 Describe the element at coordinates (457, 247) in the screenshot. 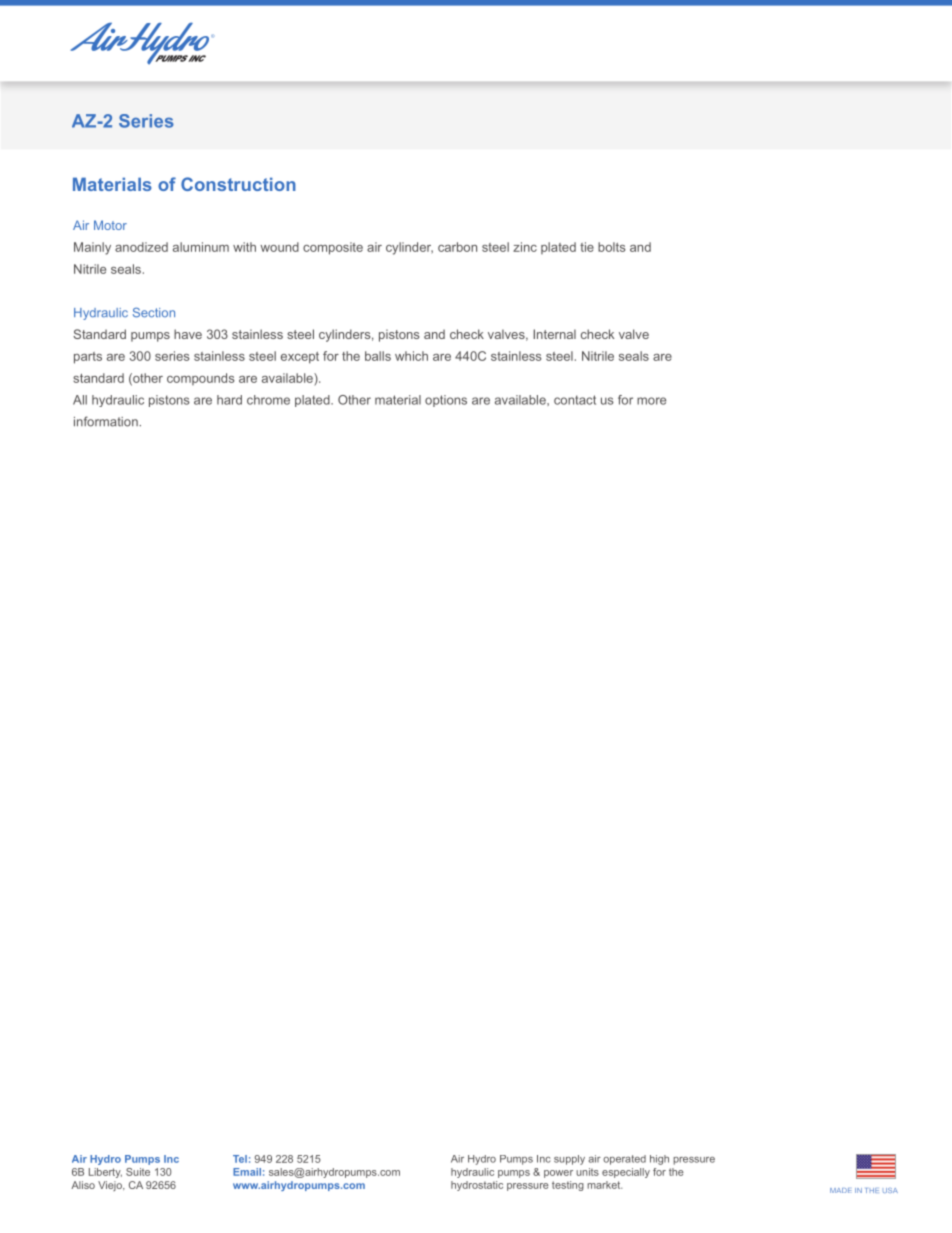

I see `carbon` at that location.
